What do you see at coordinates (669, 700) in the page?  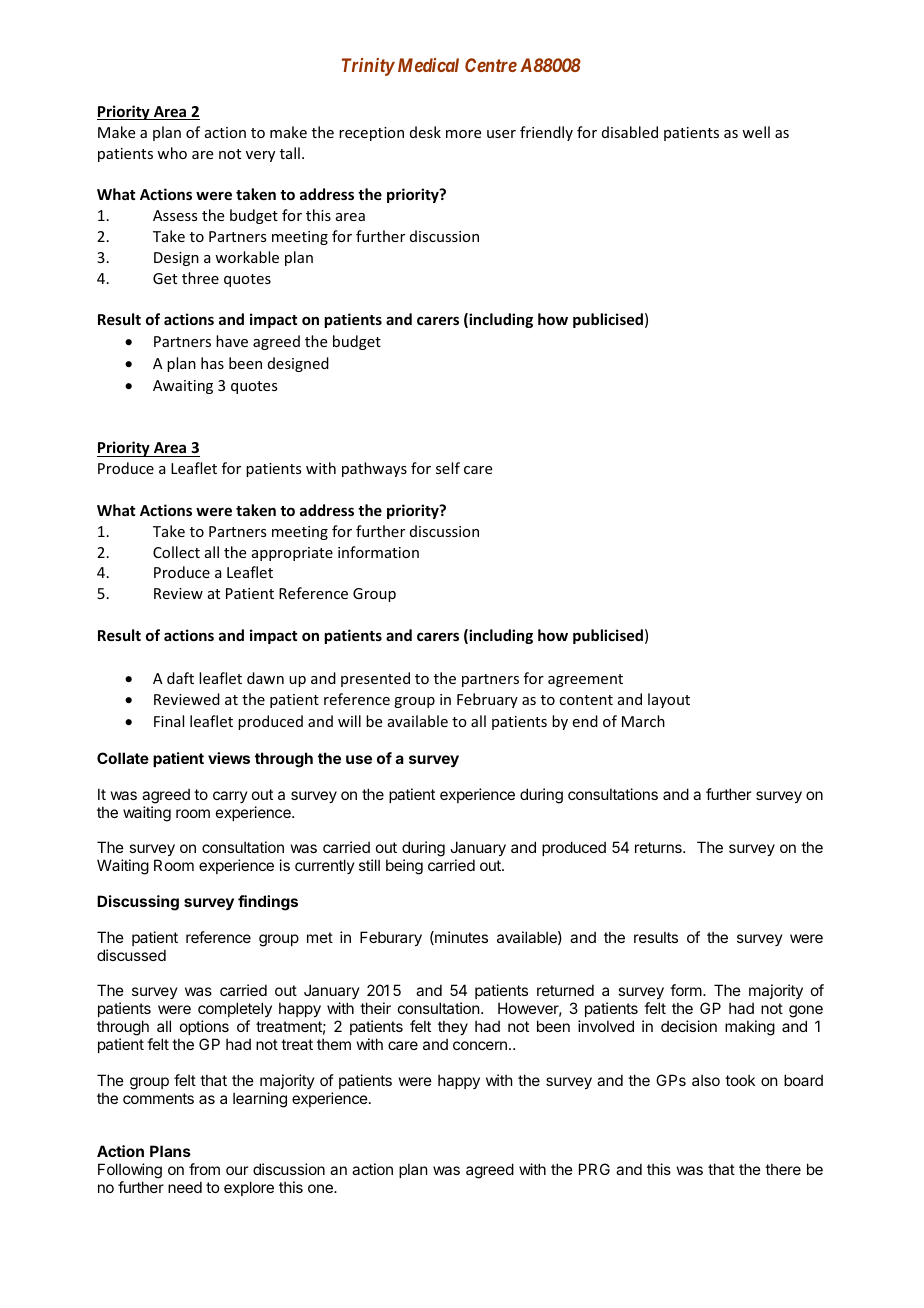 I see `layout` at bounding box center [669, 700].
